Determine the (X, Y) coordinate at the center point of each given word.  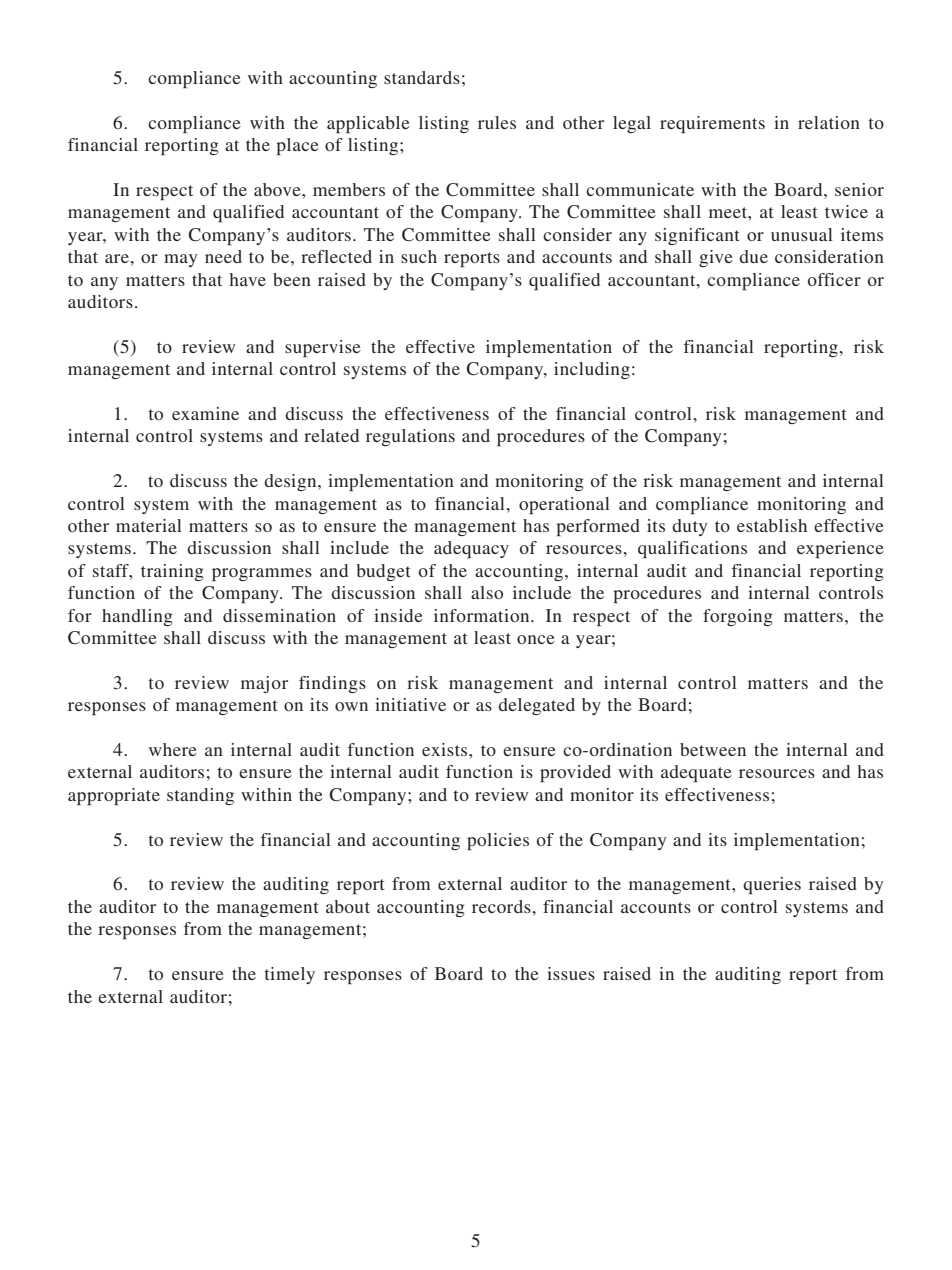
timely (289, 975)
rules (497, 122)
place (297, 146)
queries (772, 885)
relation (829, 122)
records (502, 906)
